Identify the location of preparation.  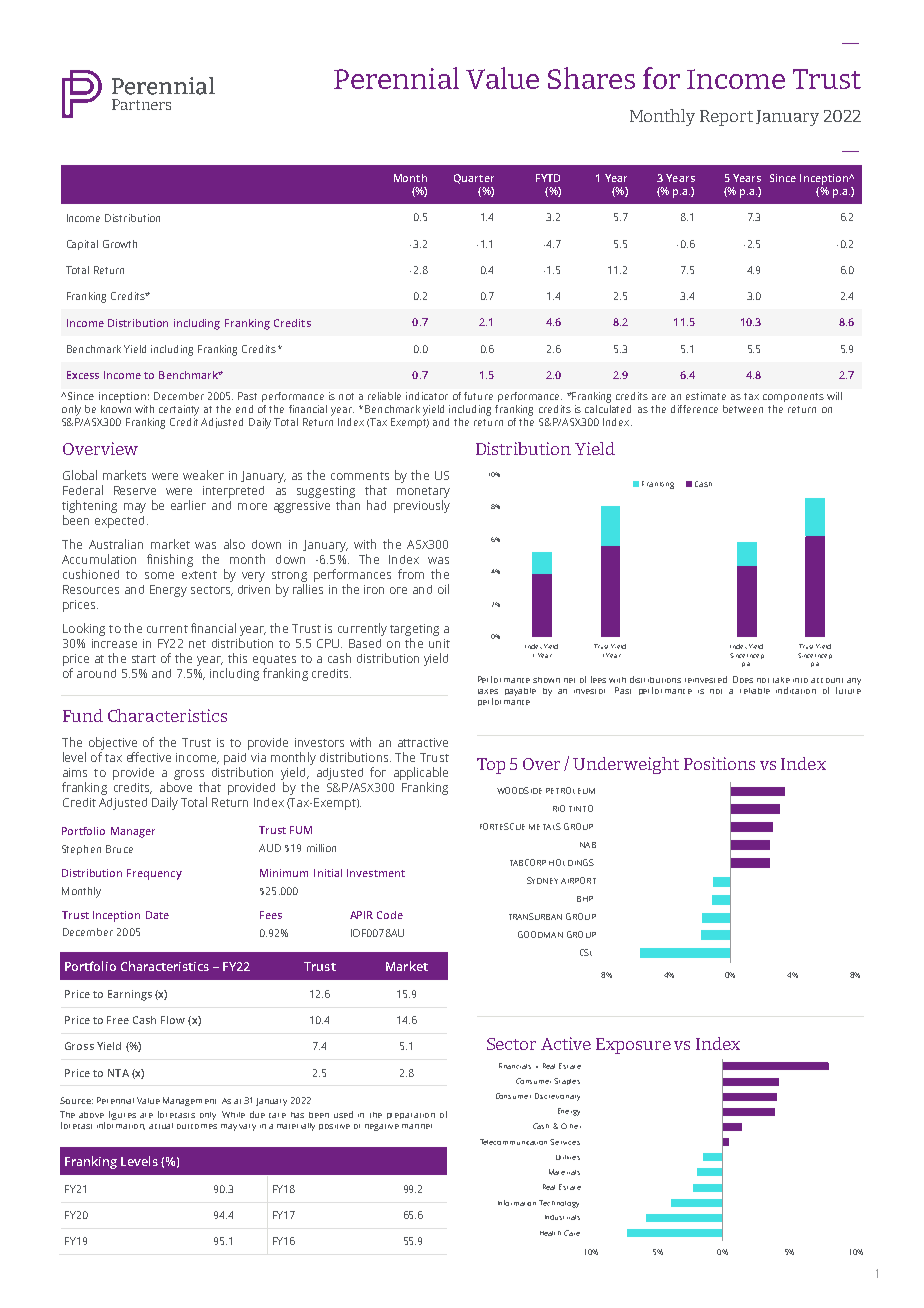
(411, 1116).
